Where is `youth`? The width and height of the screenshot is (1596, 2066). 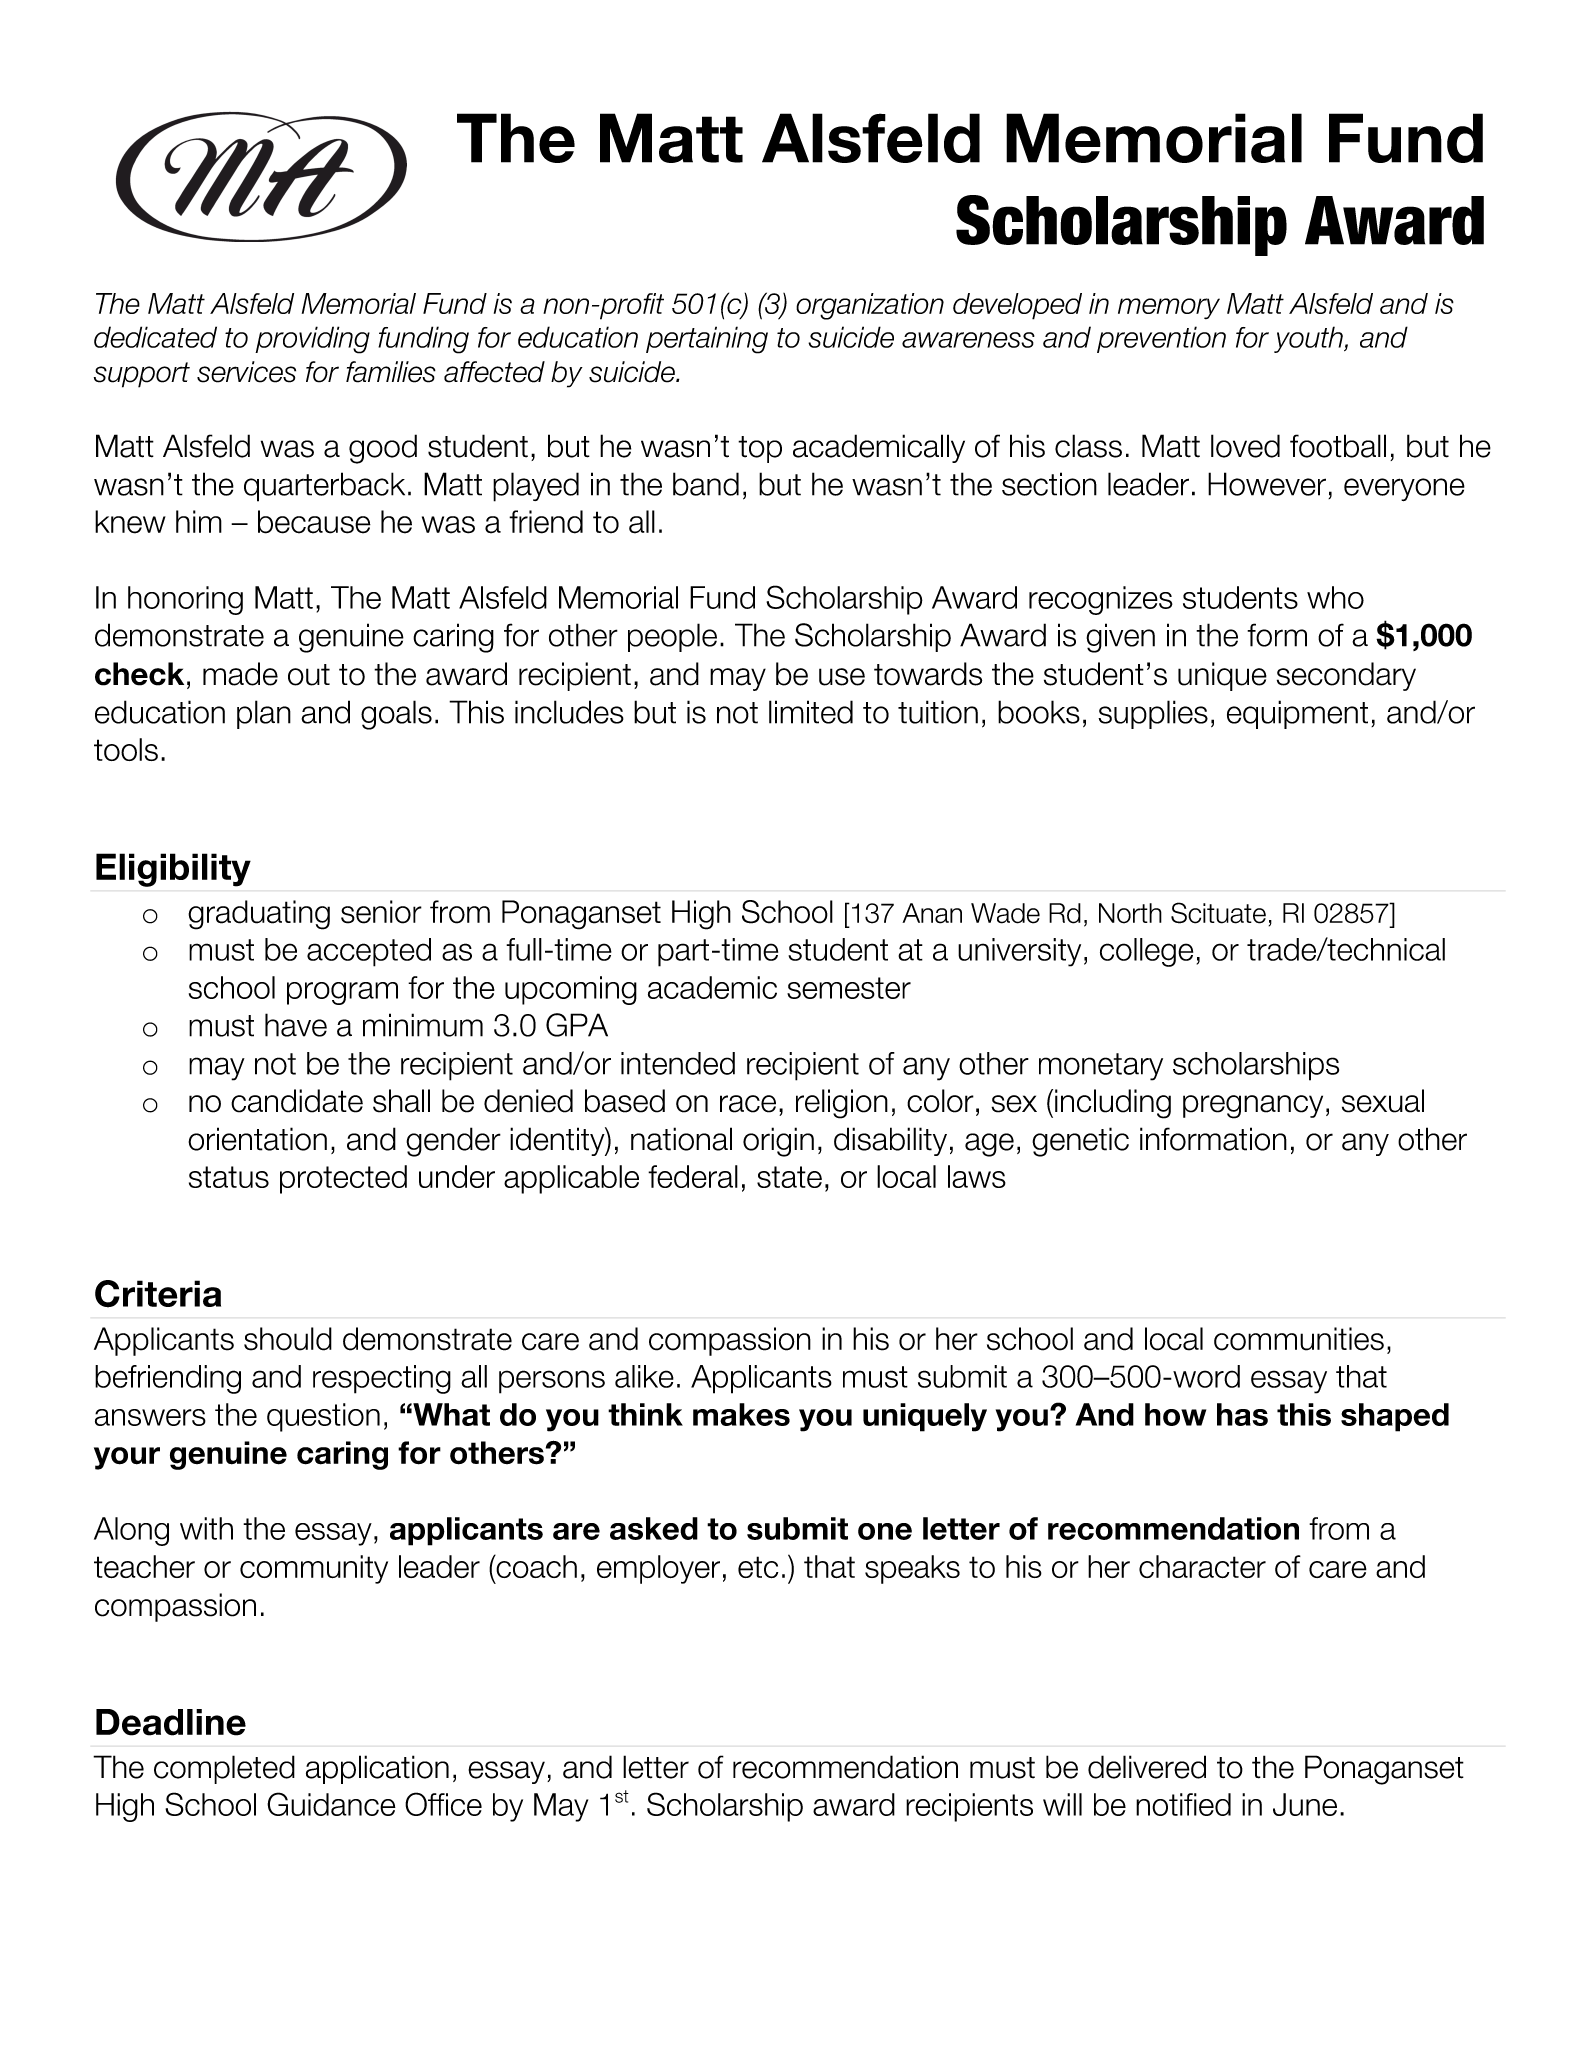 youth is located at coordinates (1309, 339).
